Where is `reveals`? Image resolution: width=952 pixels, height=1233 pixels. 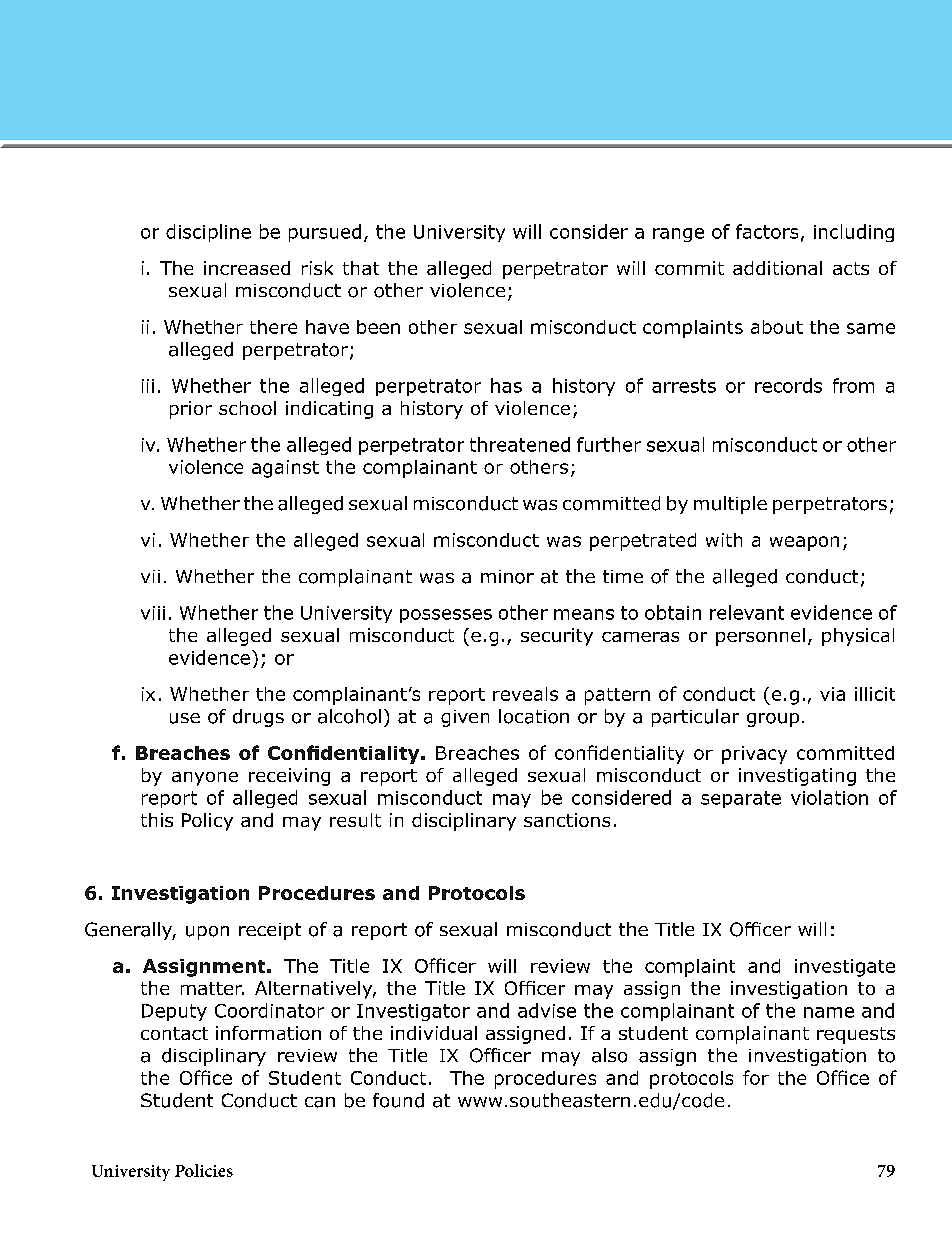
reveals is located at coordinates (525, 694).
